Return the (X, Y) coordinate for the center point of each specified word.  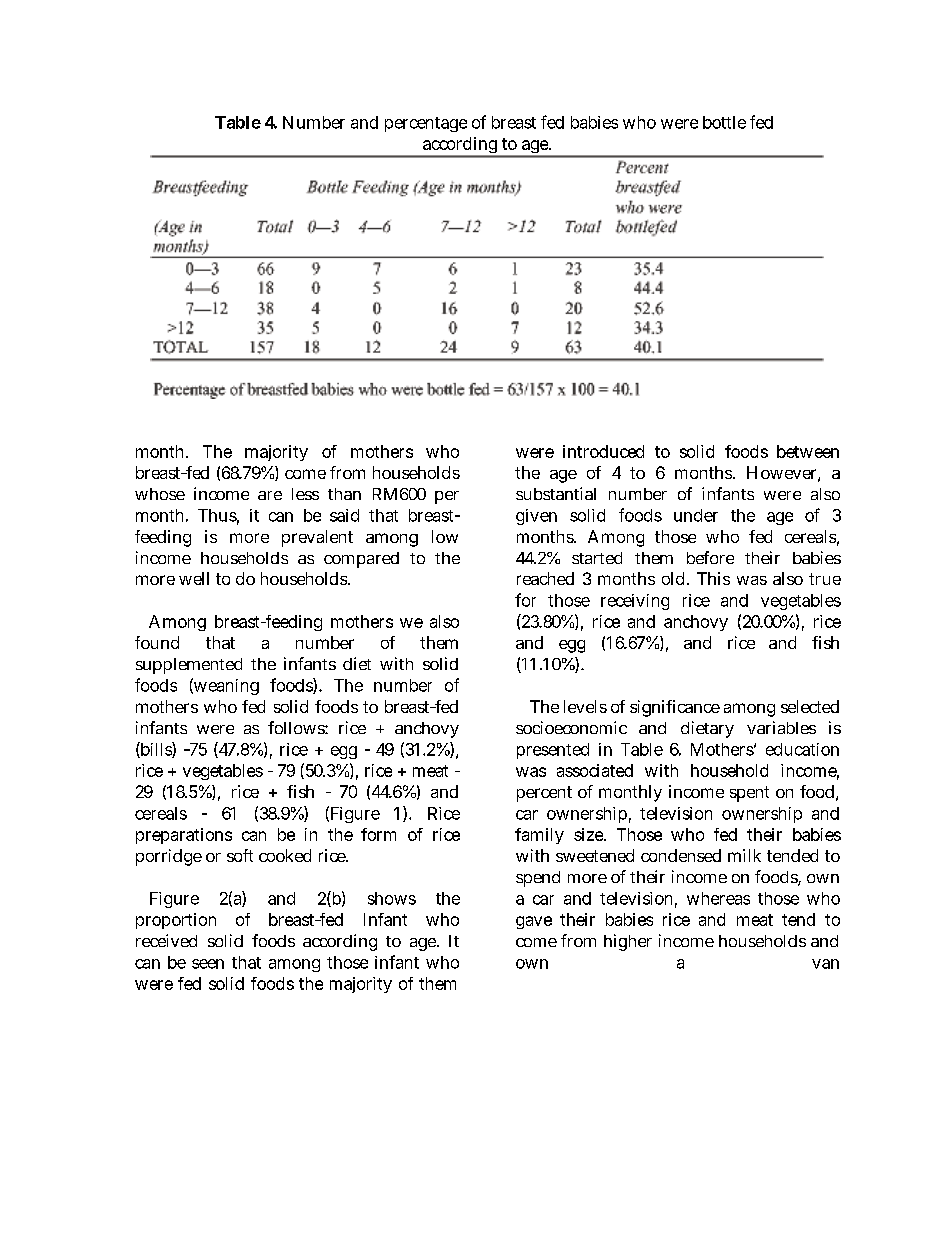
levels (585, 706)
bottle (724, 122)
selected (810, 706)
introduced (603, 451)
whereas (718, 898)
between (808, 451)
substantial (556, 493)
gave (534, 922)
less (305, 494)
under (696, 515)
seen (208, 964)
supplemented (189, 666)
